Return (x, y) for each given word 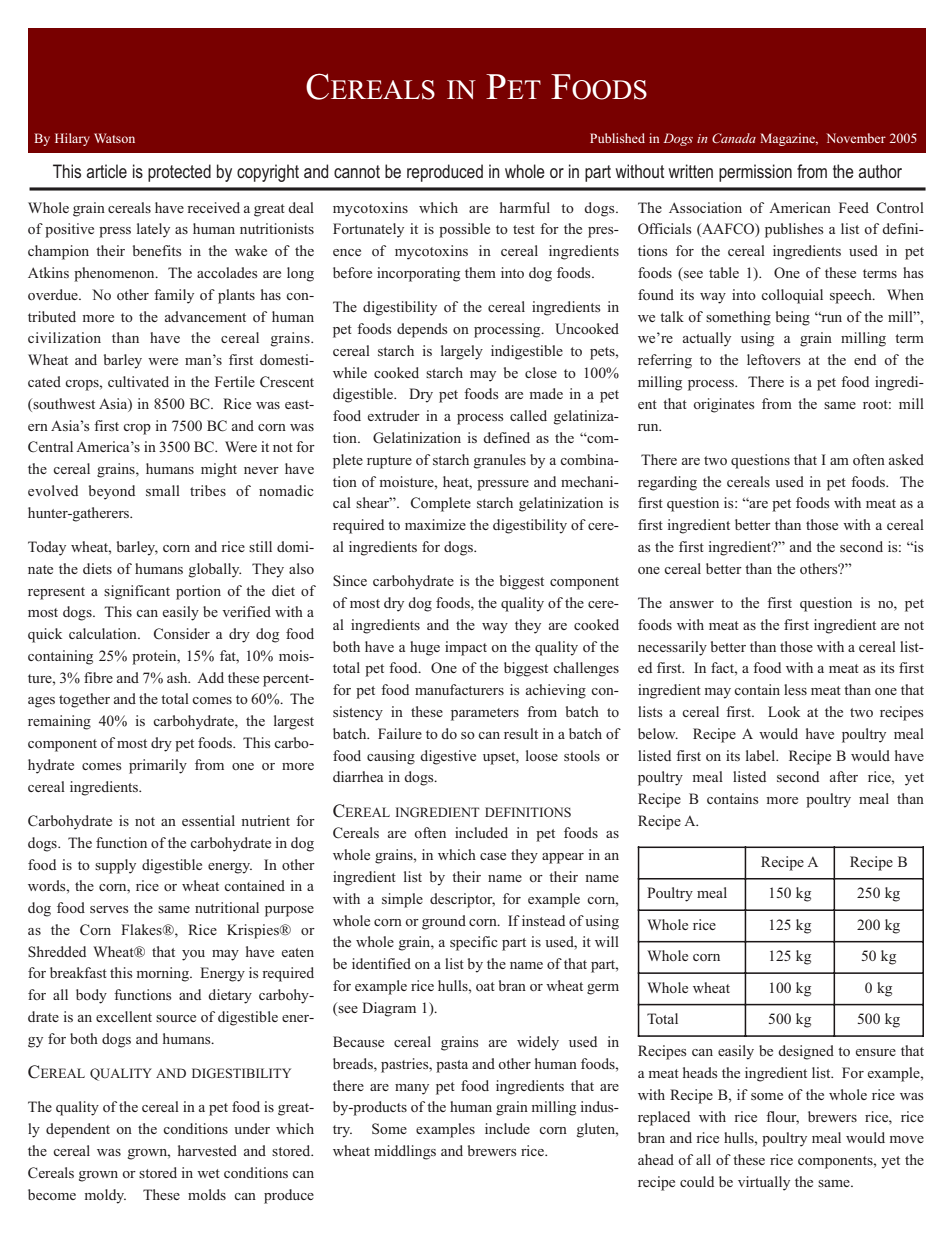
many (412, 1089)
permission (755, 173)
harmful (525, 207)
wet (208, 1173)
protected (179, 173)
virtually (764, 1183)
